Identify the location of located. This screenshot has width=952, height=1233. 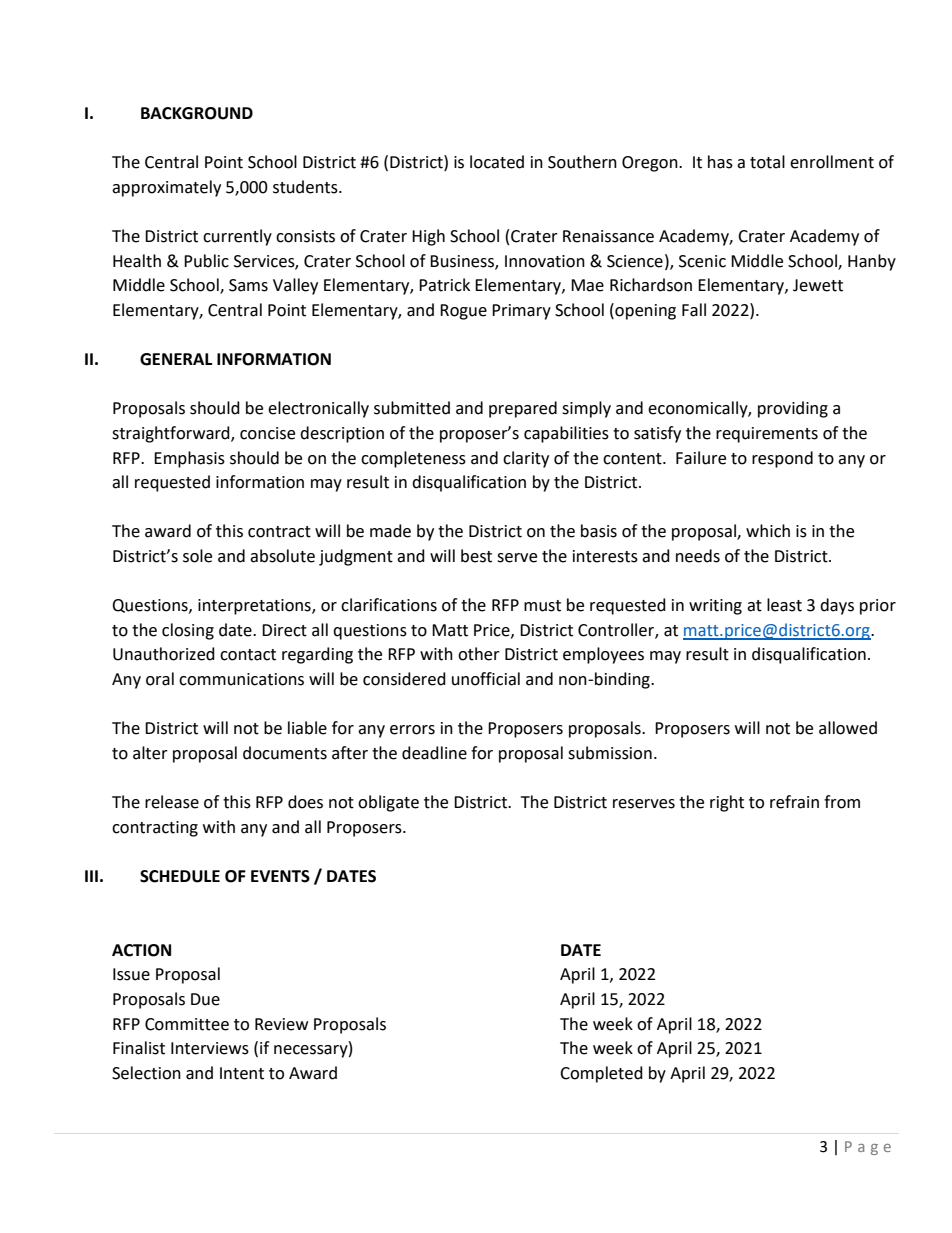
(497, 162).
